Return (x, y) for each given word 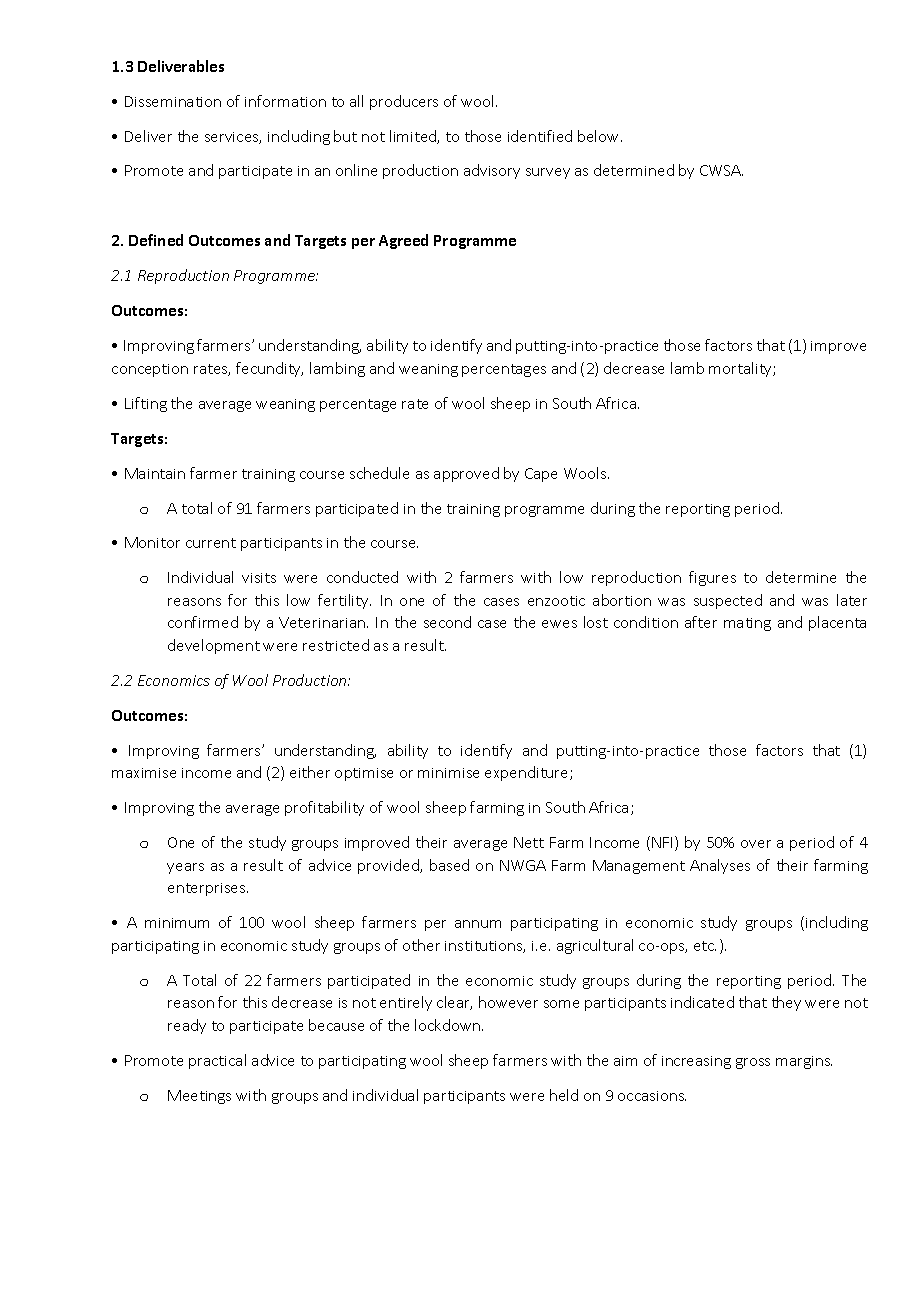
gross (753, 1063)
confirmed (203, 622)
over (756, 844)
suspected (728, 601)
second (447, 622)
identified (540, 136)
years (185, 868)
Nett (529, 842)
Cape (541, 475)
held (564, 1095)
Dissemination (173, 101)
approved (466, 474)
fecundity (269, 369)
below (600, 136)
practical (217, 1061)
